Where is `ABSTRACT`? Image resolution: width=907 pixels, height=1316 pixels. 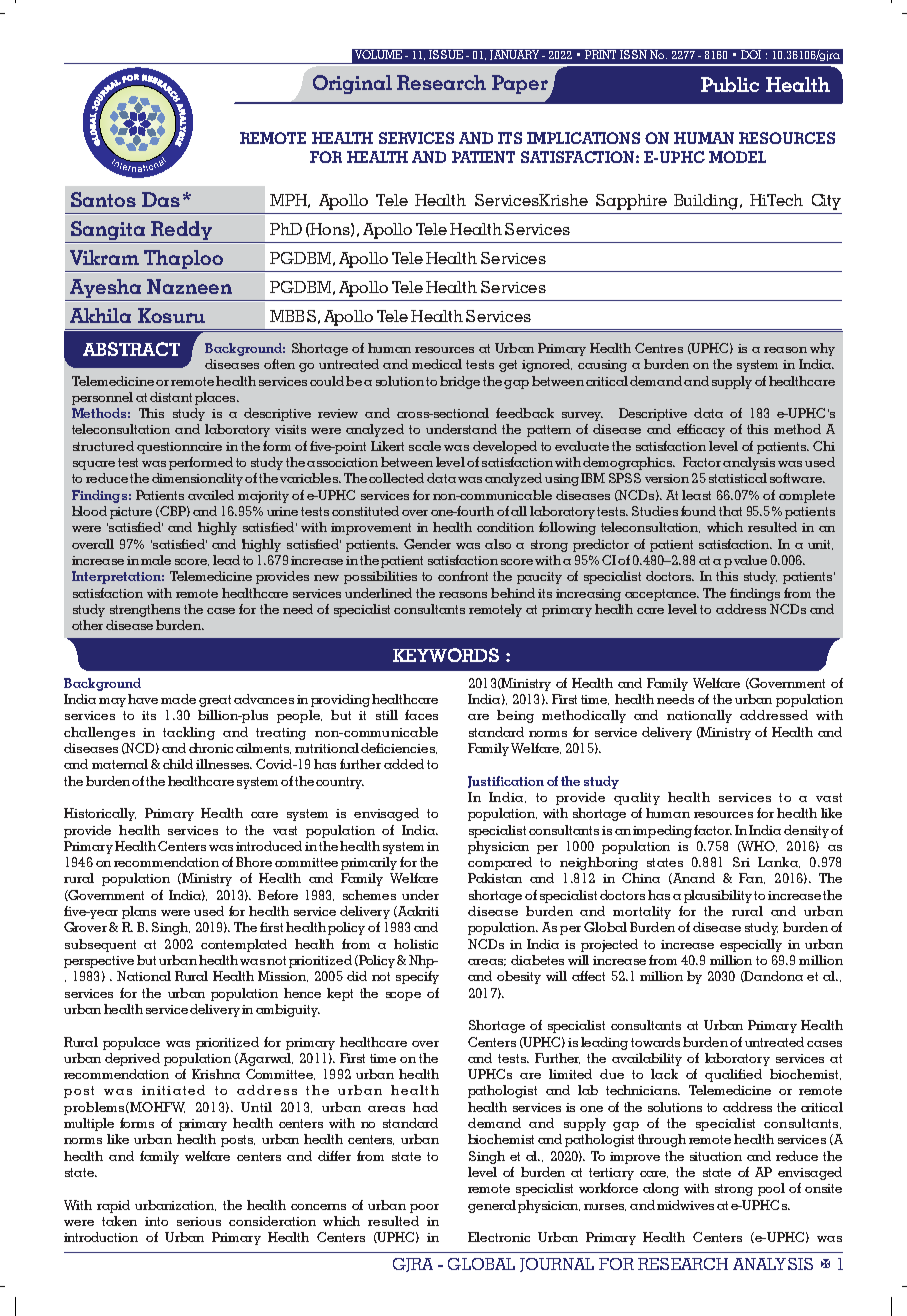 ABSTRACT is located at coordinates (131, 349).
